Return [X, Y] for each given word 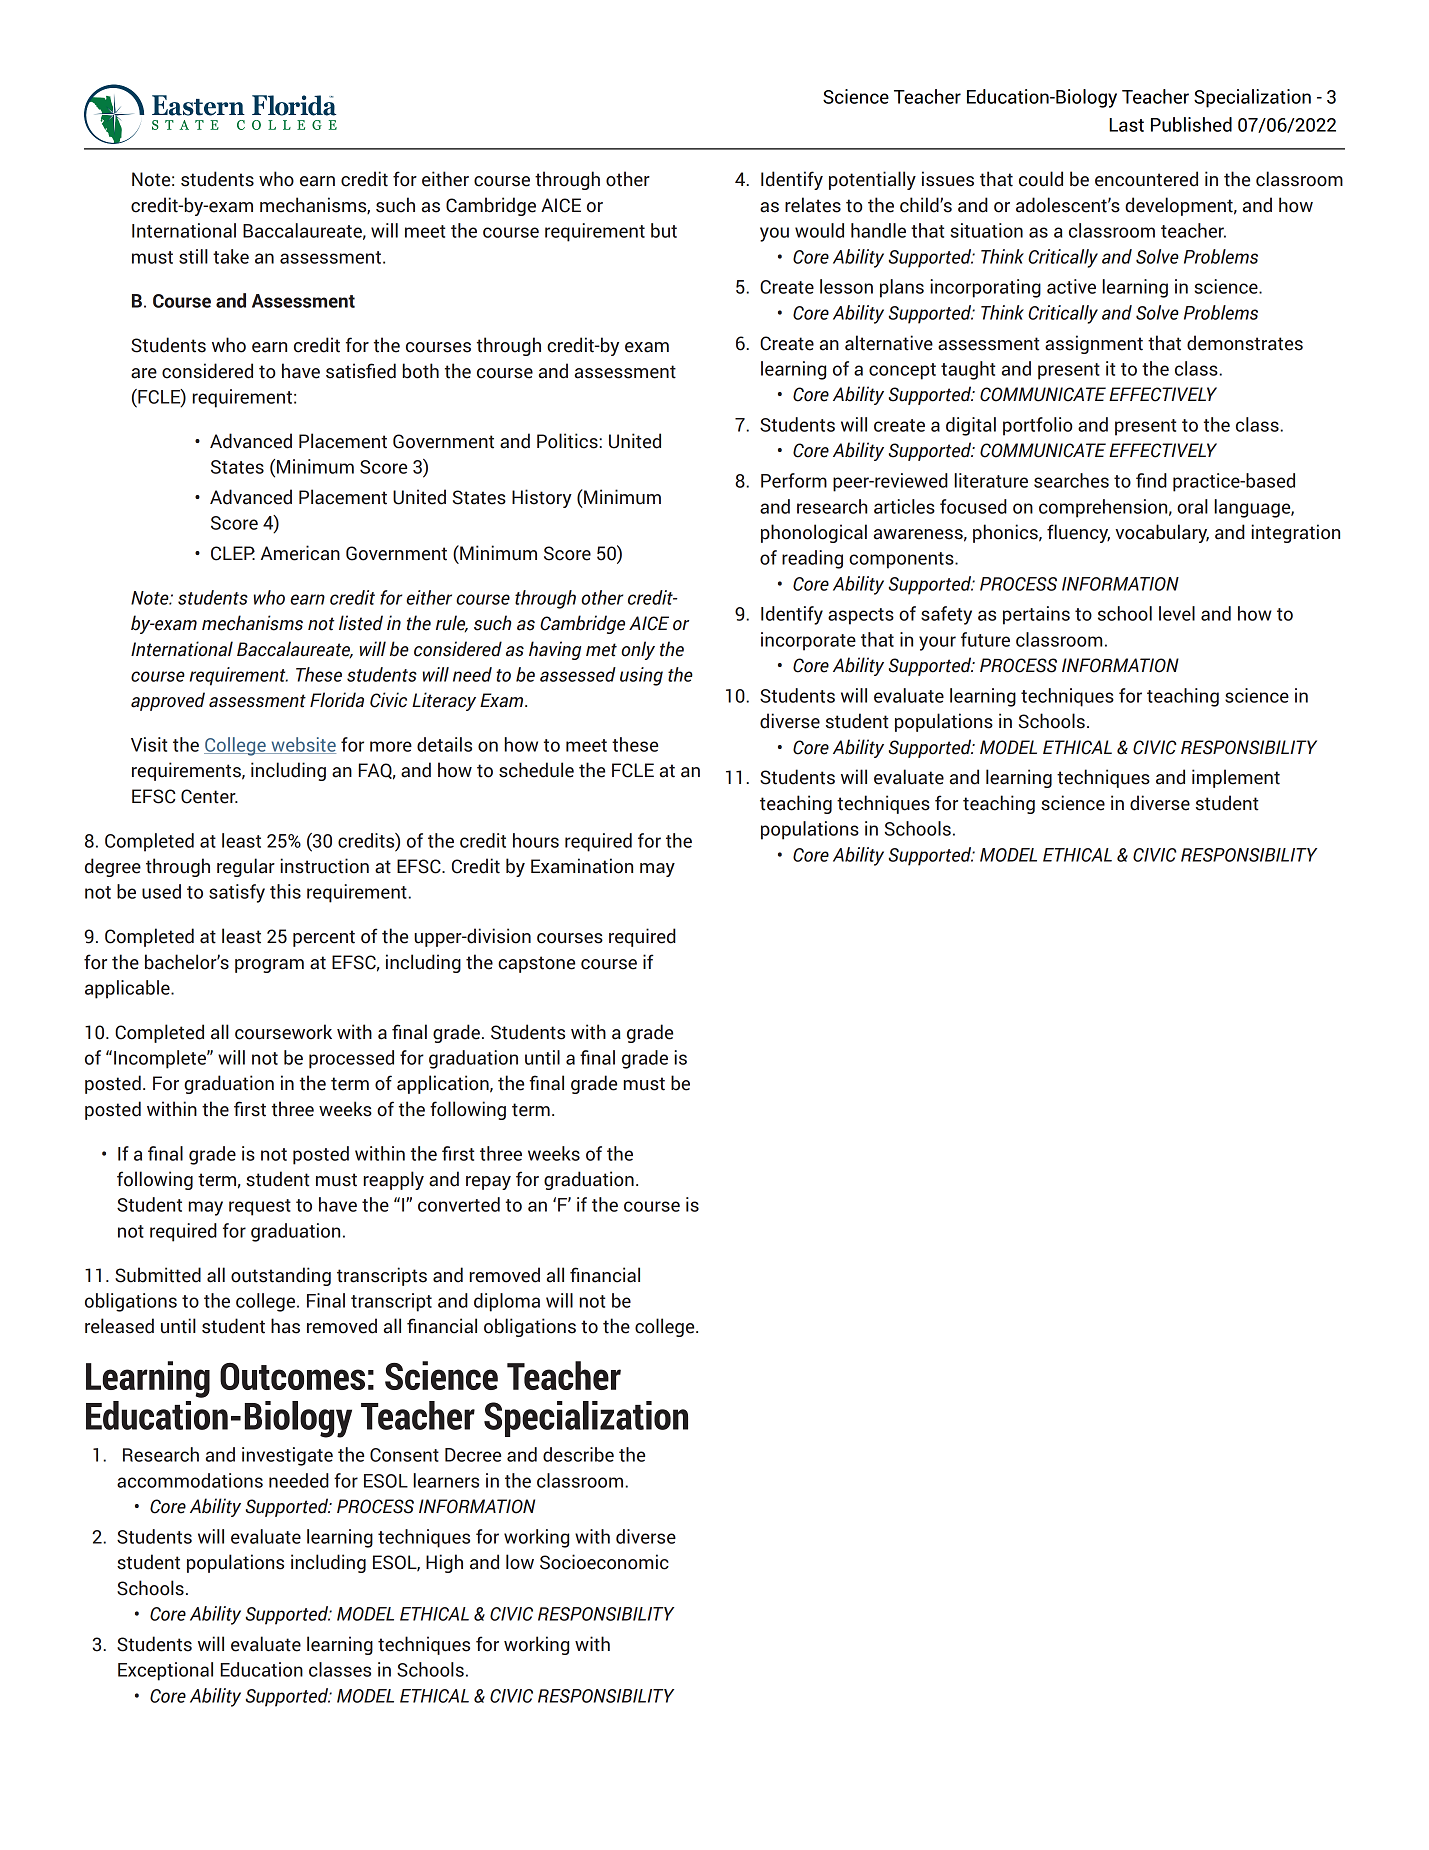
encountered [1146, 179]
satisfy [237, 893]
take [231, 256]
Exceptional [165, 1671]
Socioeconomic [604, 1562]
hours [536, 840]
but [664, 230]
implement [1236, 778]
